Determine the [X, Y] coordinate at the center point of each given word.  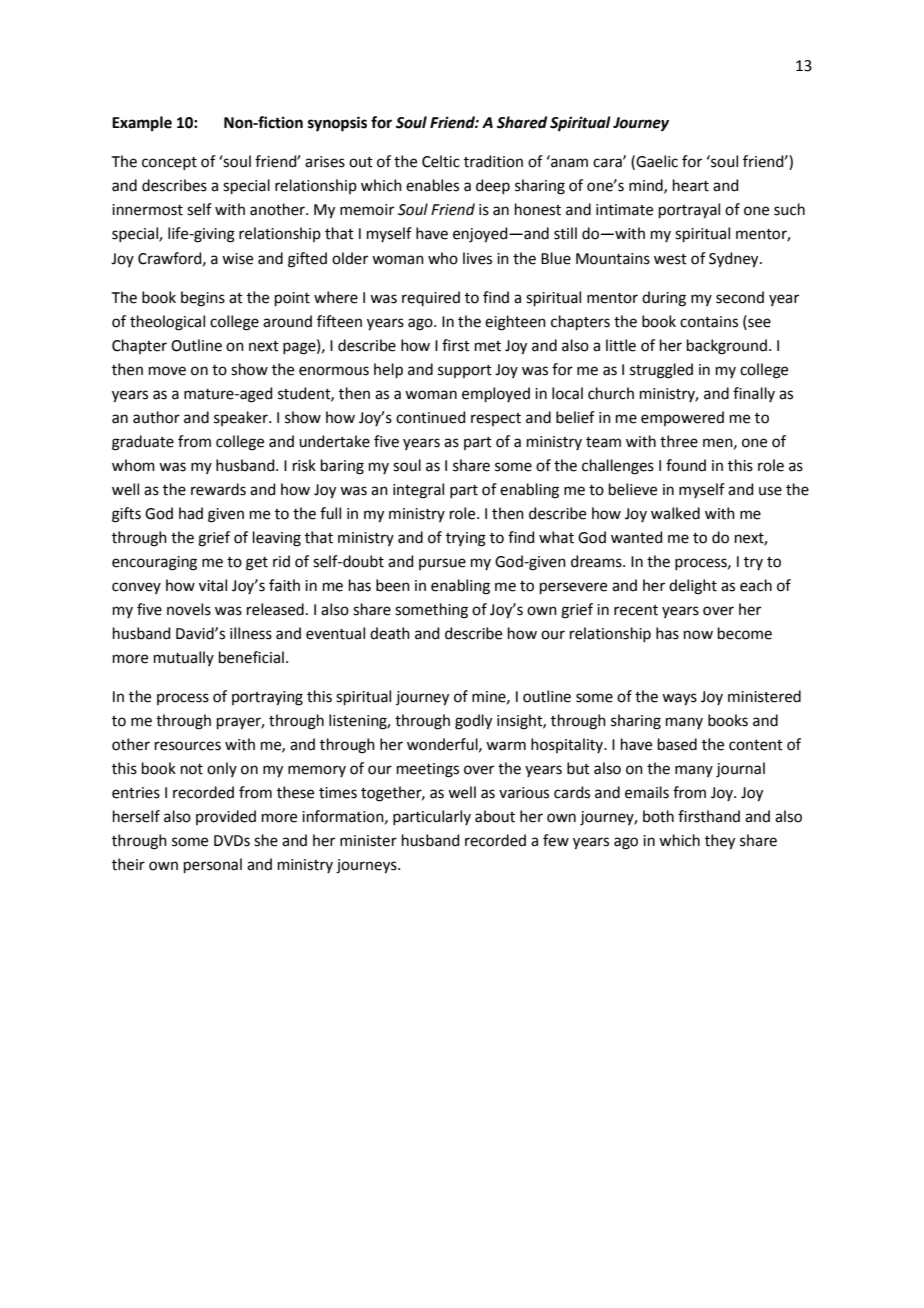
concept [169, 163]
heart [691, 185]
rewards [218, 489]
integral [418, 491]
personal [213, 865]
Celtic [441, 161]
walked [675, 513]
